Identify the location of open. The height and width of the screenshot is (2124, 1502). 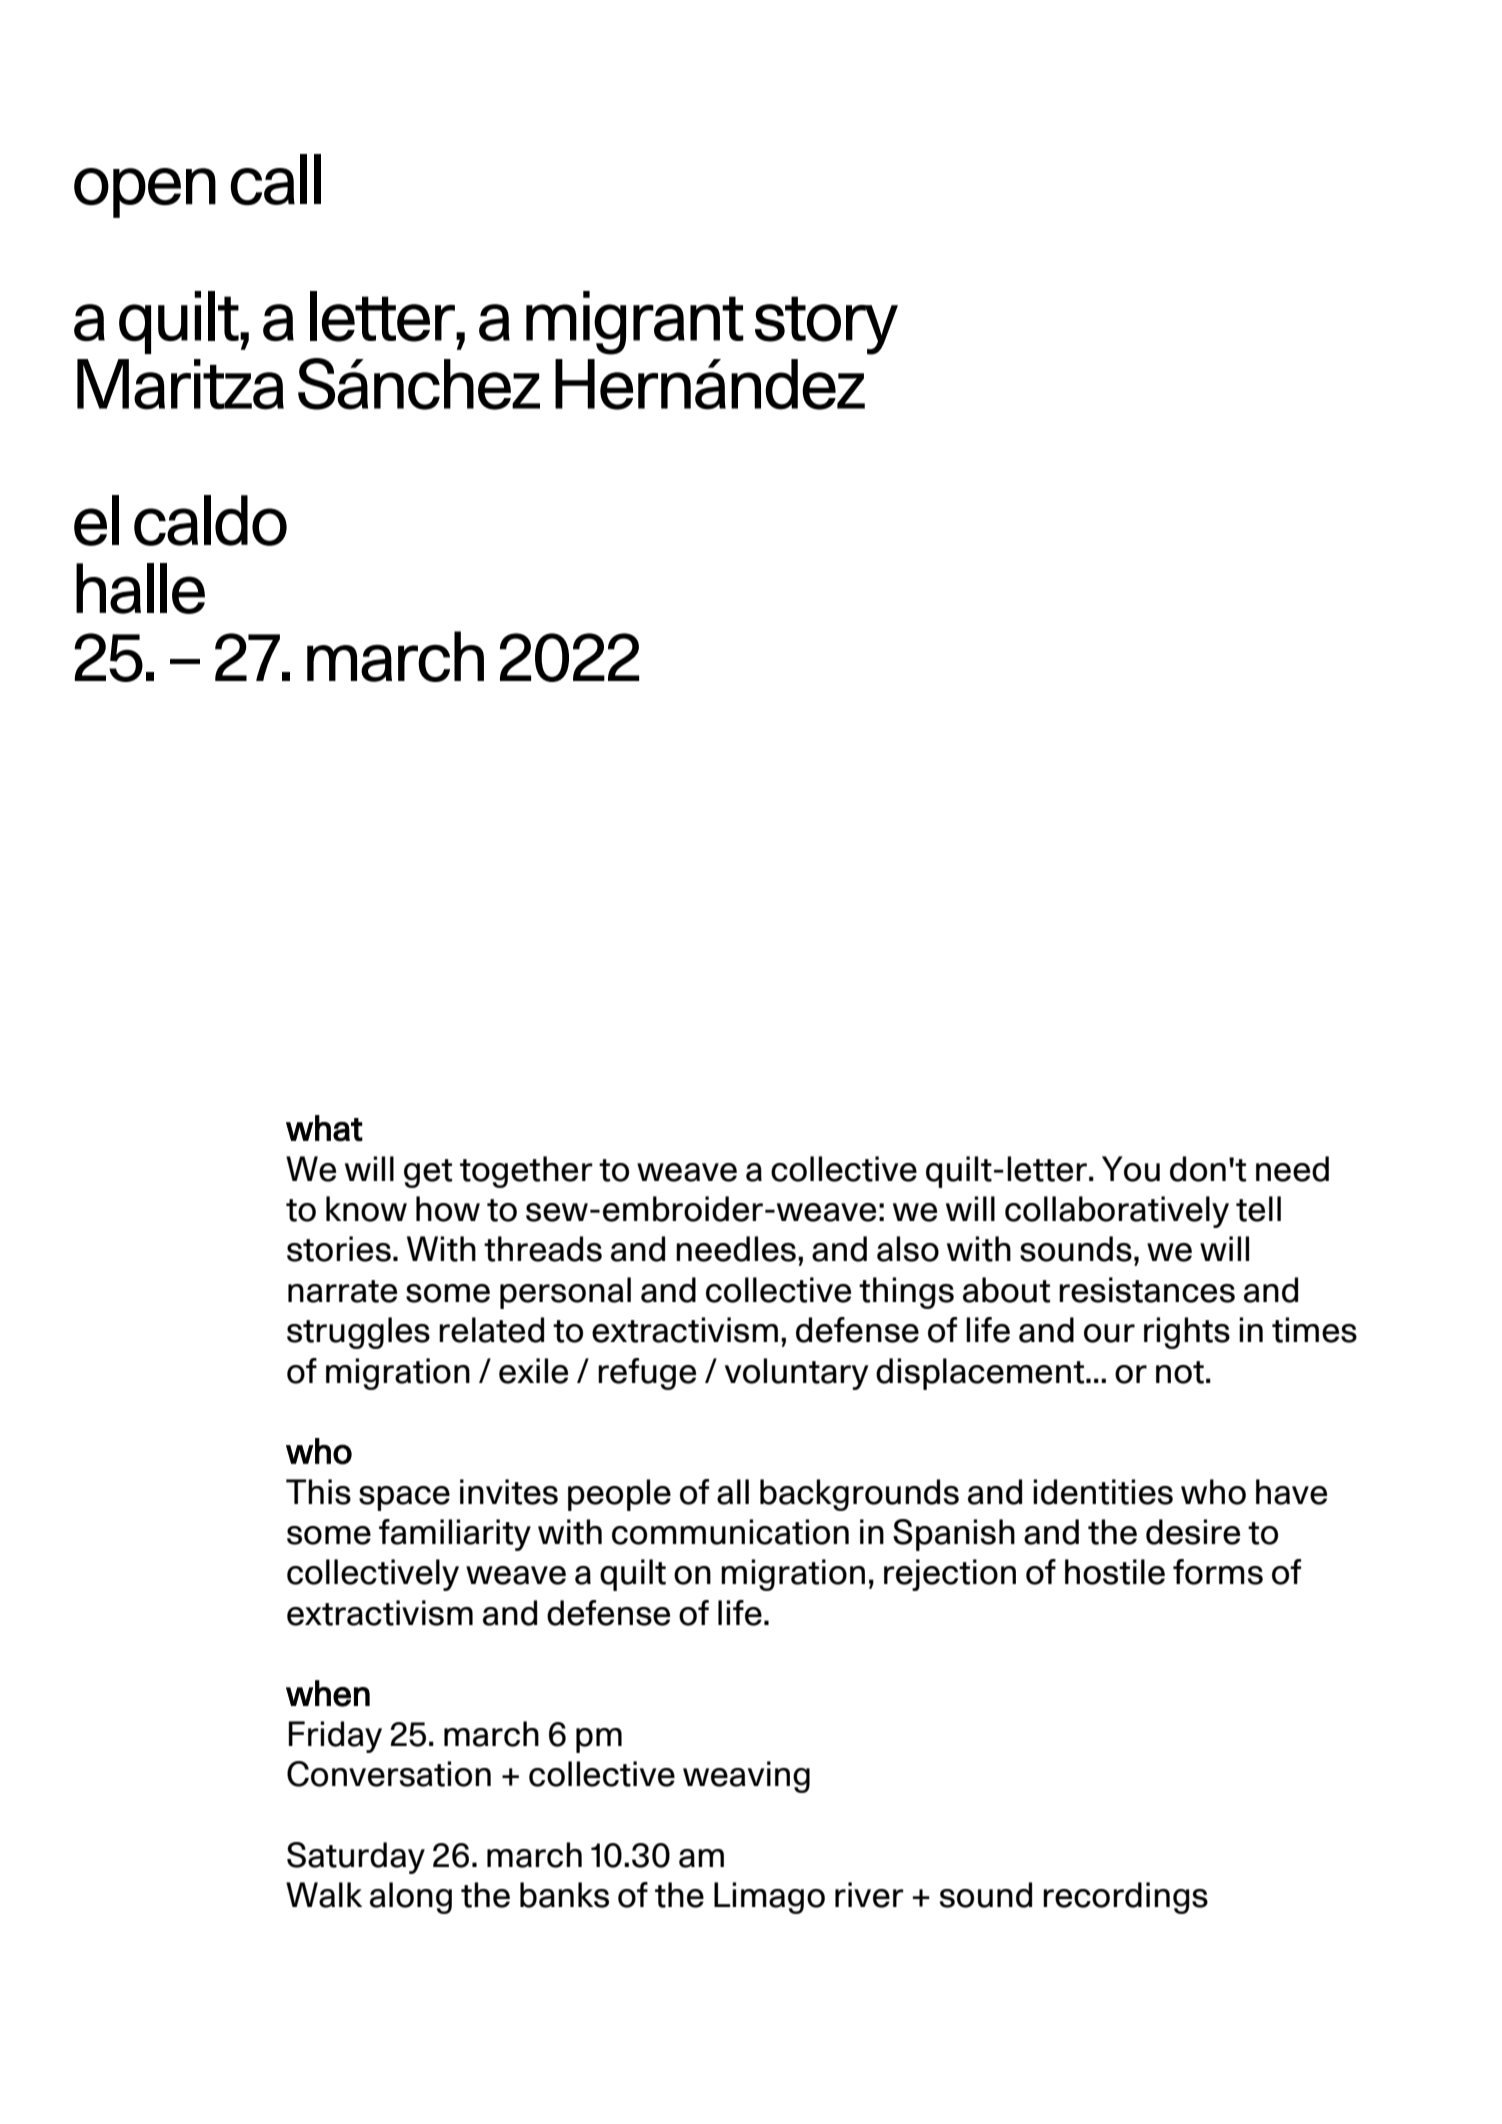
(145, 193).
